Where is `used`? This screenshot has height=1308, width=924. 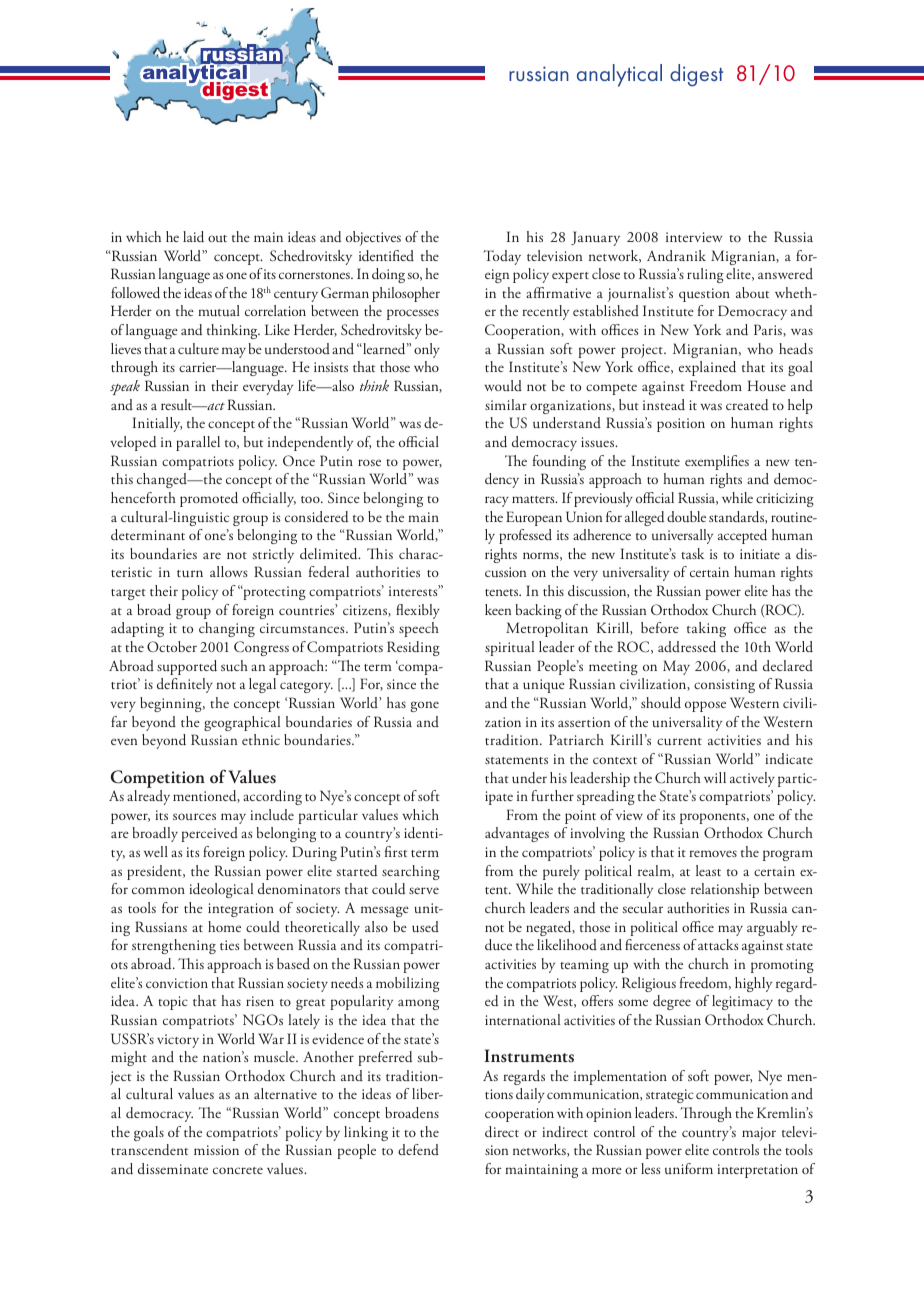
used is located at coordinates (425, 927).
